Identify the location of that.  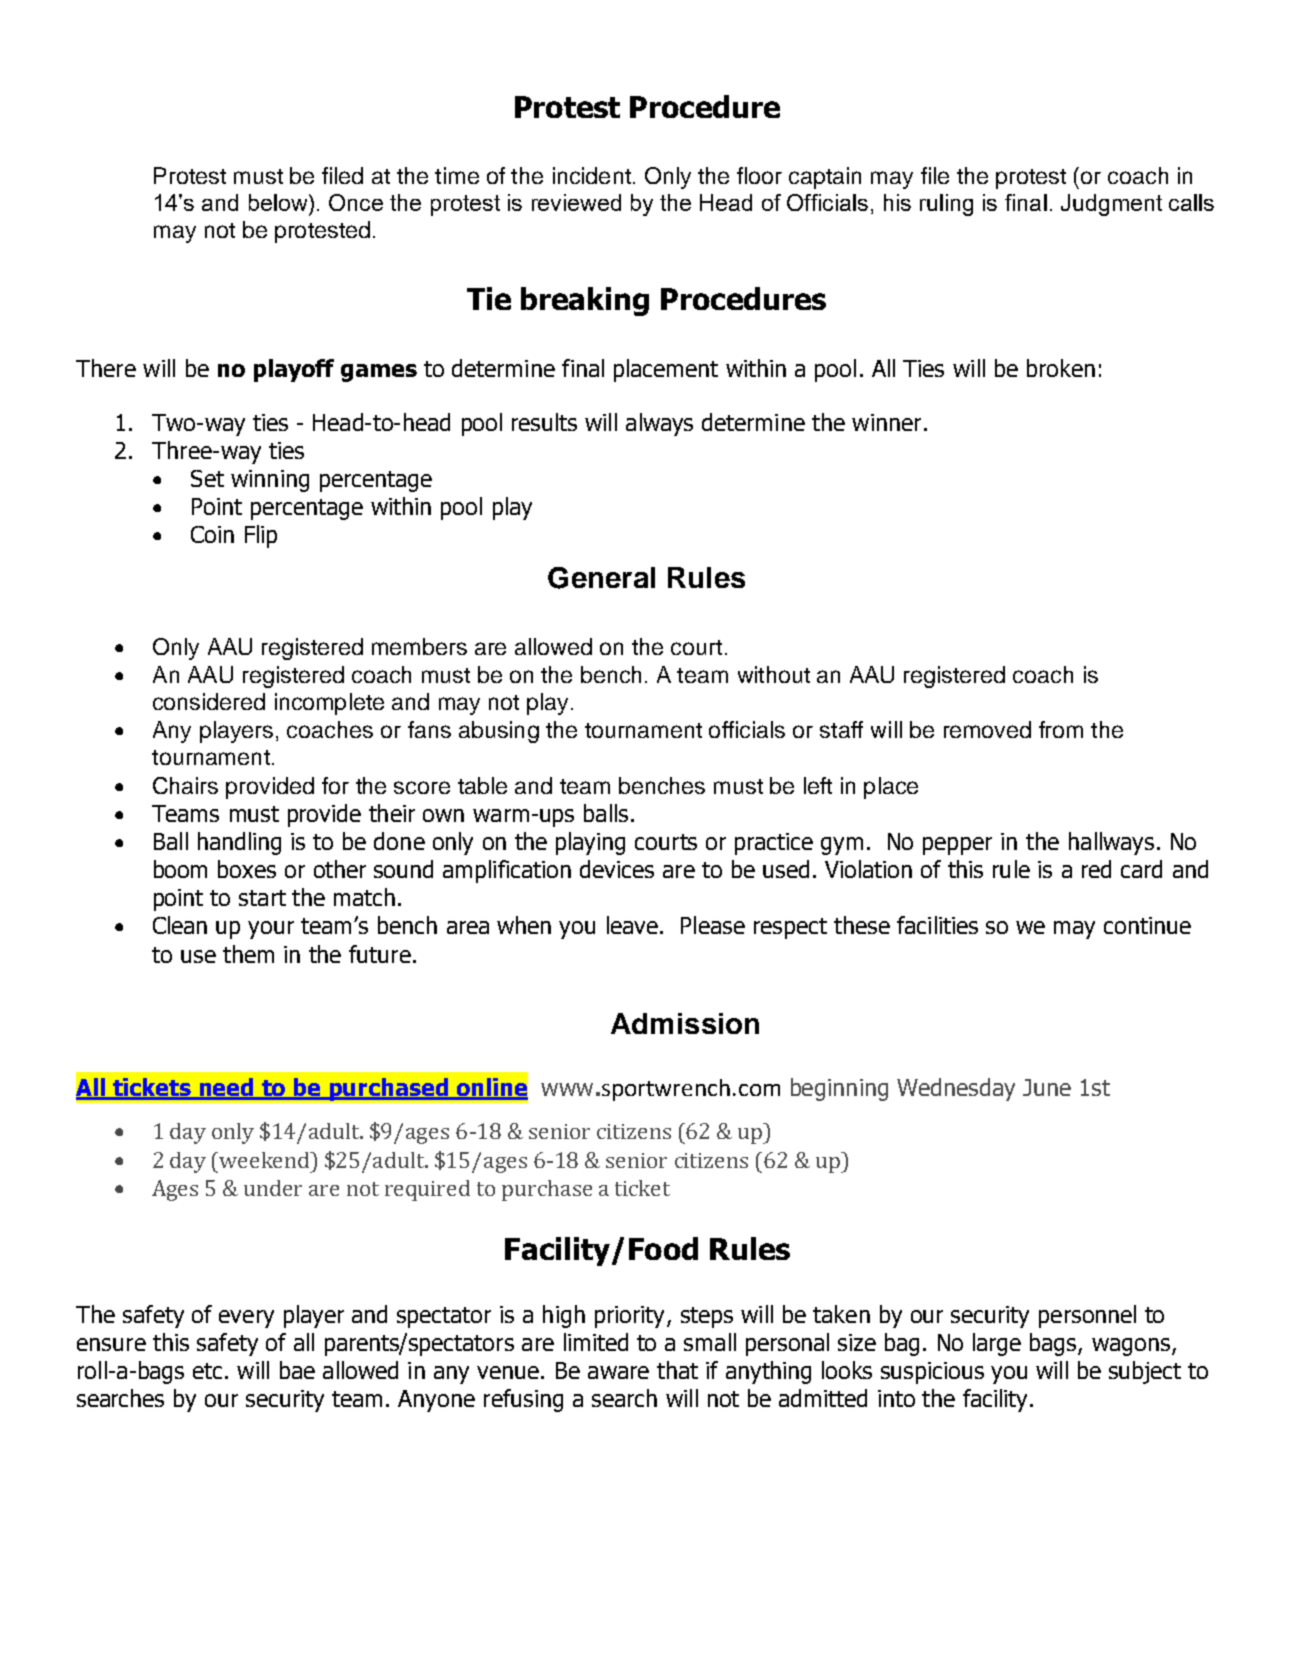
(677, 1370).
